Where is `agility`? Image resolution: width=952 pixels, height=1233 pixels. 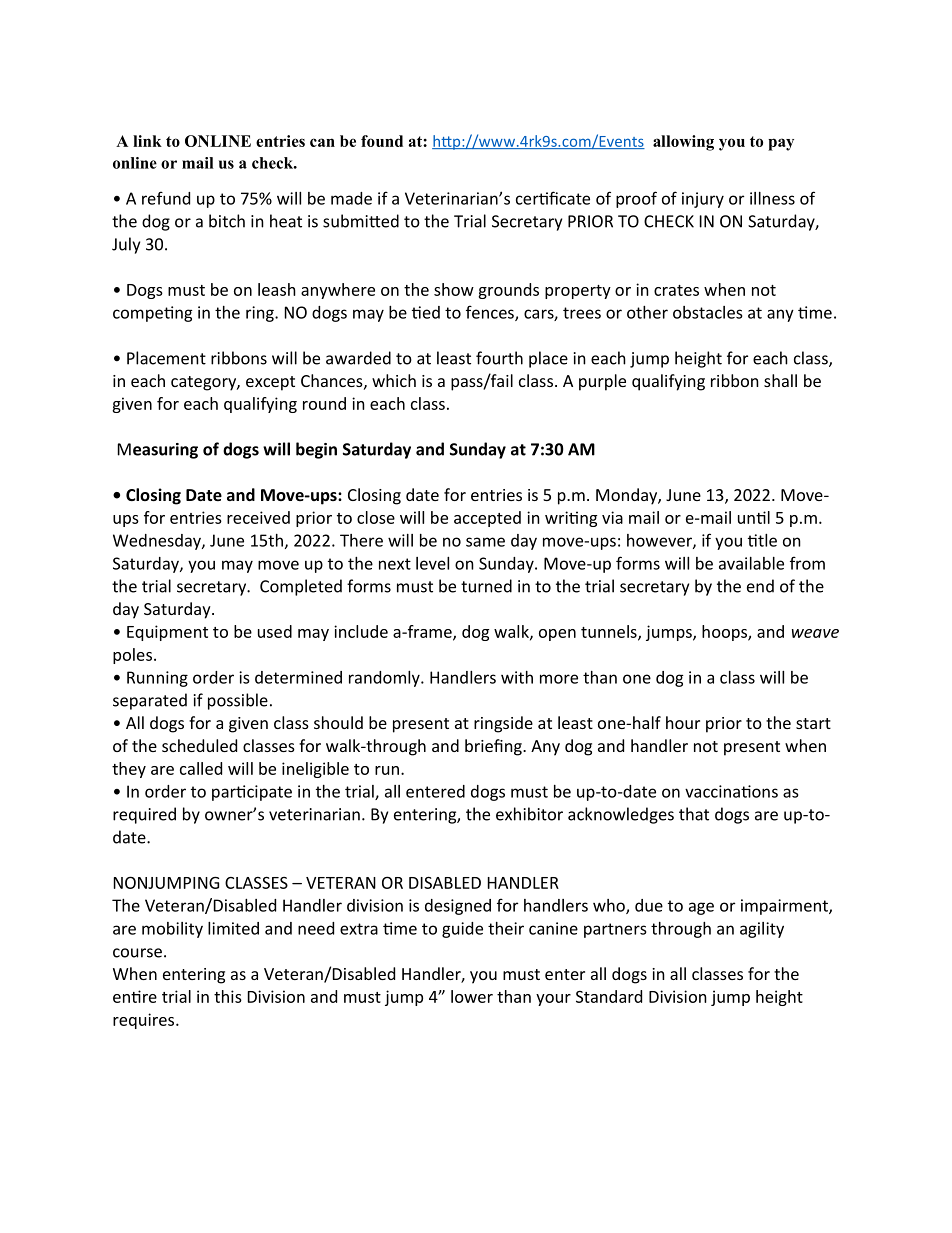
agility is located at coordinates (762, 930).
